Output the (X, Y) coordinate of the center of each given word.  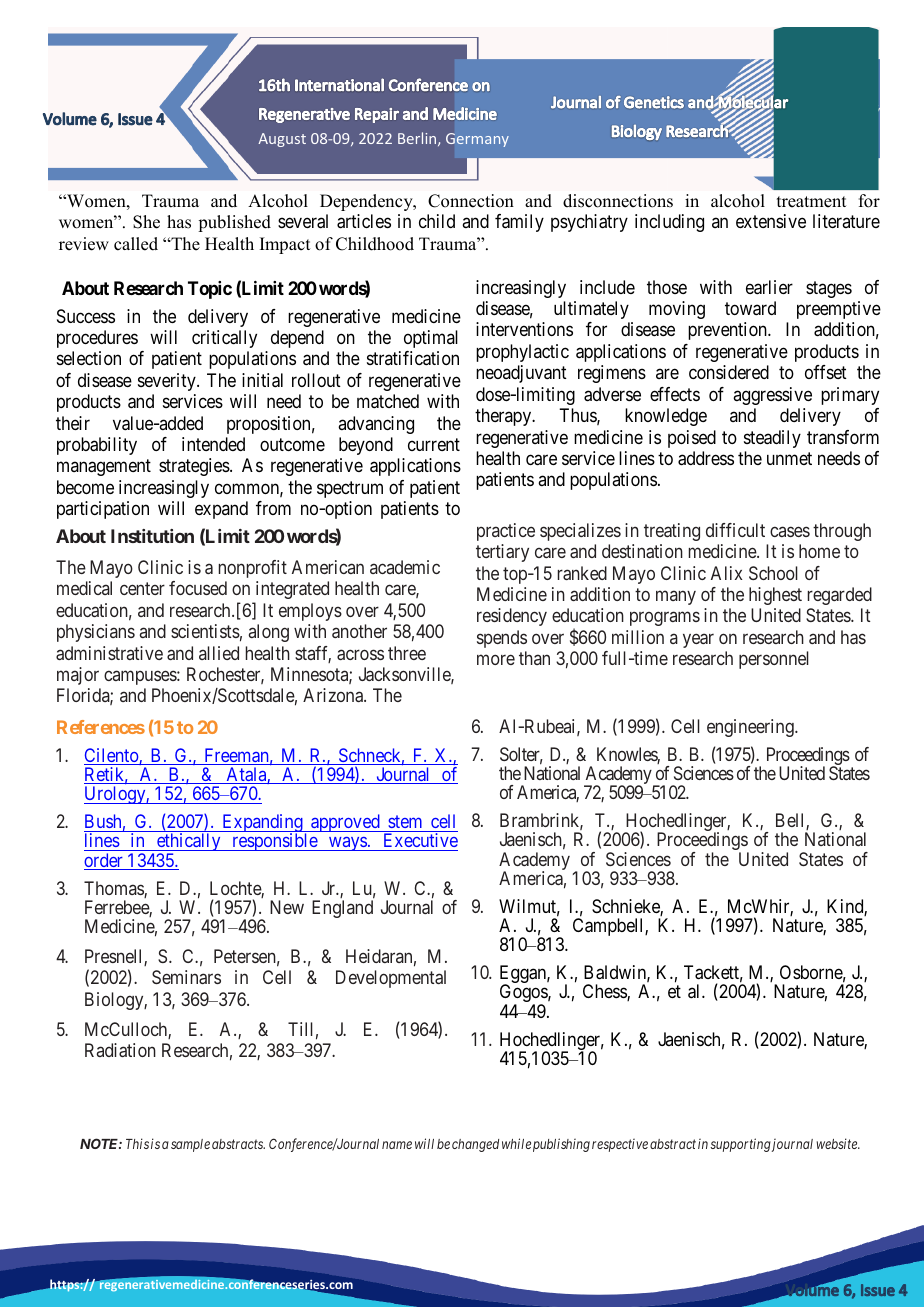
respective (620, 1145)
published (234, 223)
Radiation (120, 1050)
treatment (811, 202)
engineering (751, 728)
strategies (195, 467)
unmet (789, 458)
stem (405, 821)
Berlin (418, 139)
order (104, 861)
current (434, 444)
